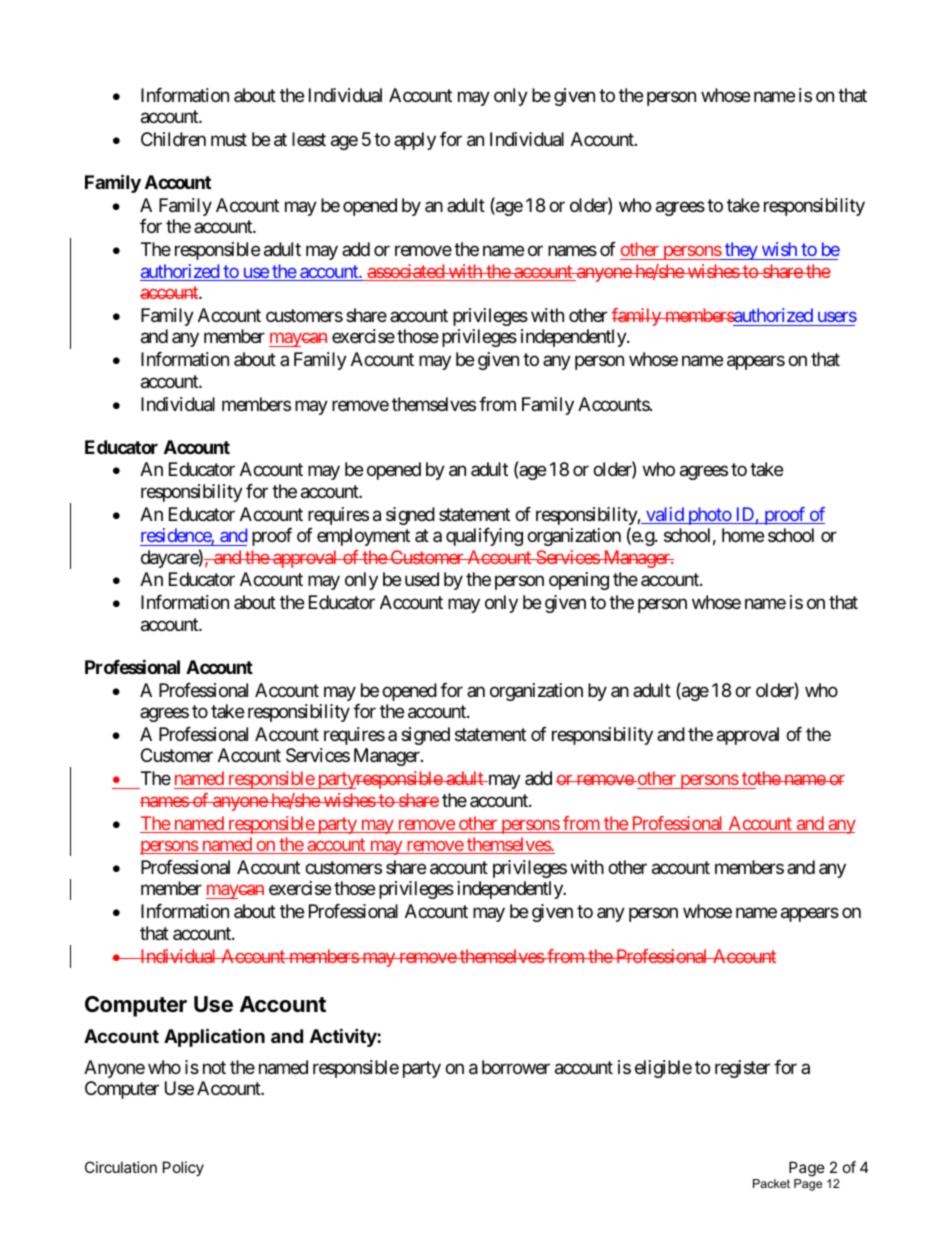 Image resolution: width=952 pixels, height=1233 pixels. I want to click on borrower, so click(516, 1067).
